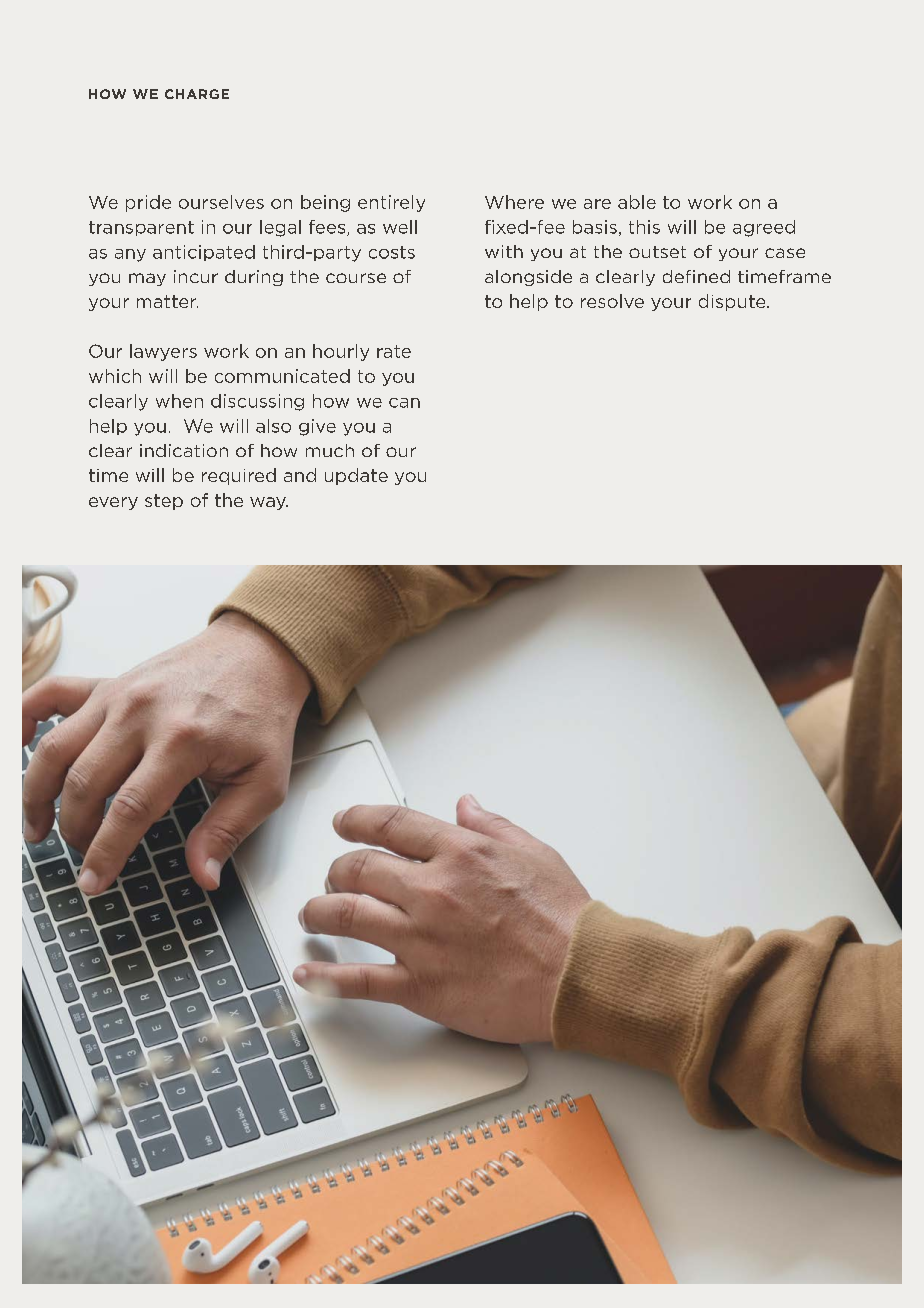  What do you see at coordinates (637, 202) in the screenshot?
I see `able` at bounding box center [637, 202].
